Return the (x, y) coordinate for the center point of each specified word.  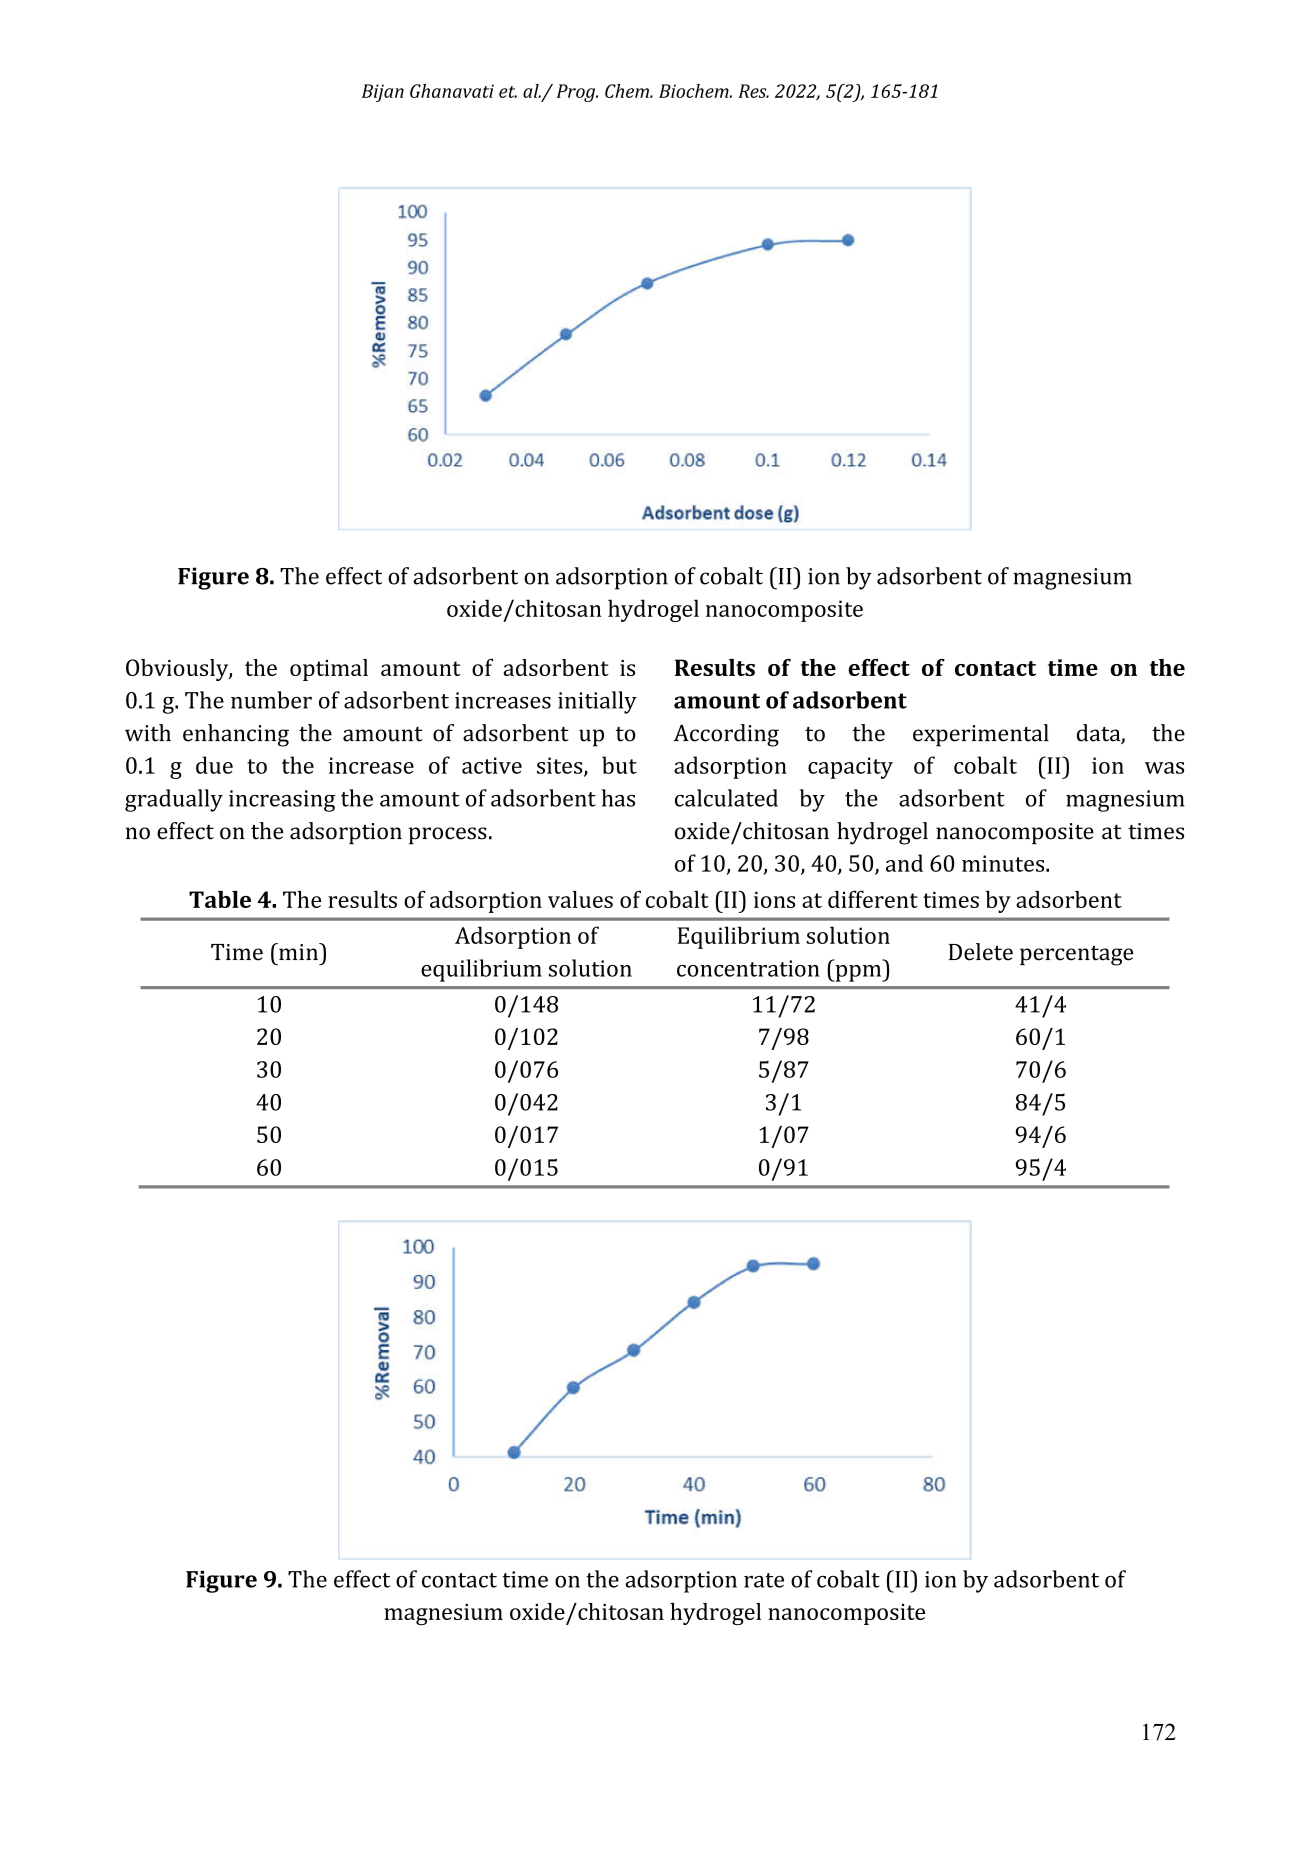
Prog (577, 93)
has (618, 798)
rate (764, 1580)
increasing (282, 801)
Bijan (383, 93)
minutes (1004, 863)
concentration (748, 968)
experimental (981, 735)
